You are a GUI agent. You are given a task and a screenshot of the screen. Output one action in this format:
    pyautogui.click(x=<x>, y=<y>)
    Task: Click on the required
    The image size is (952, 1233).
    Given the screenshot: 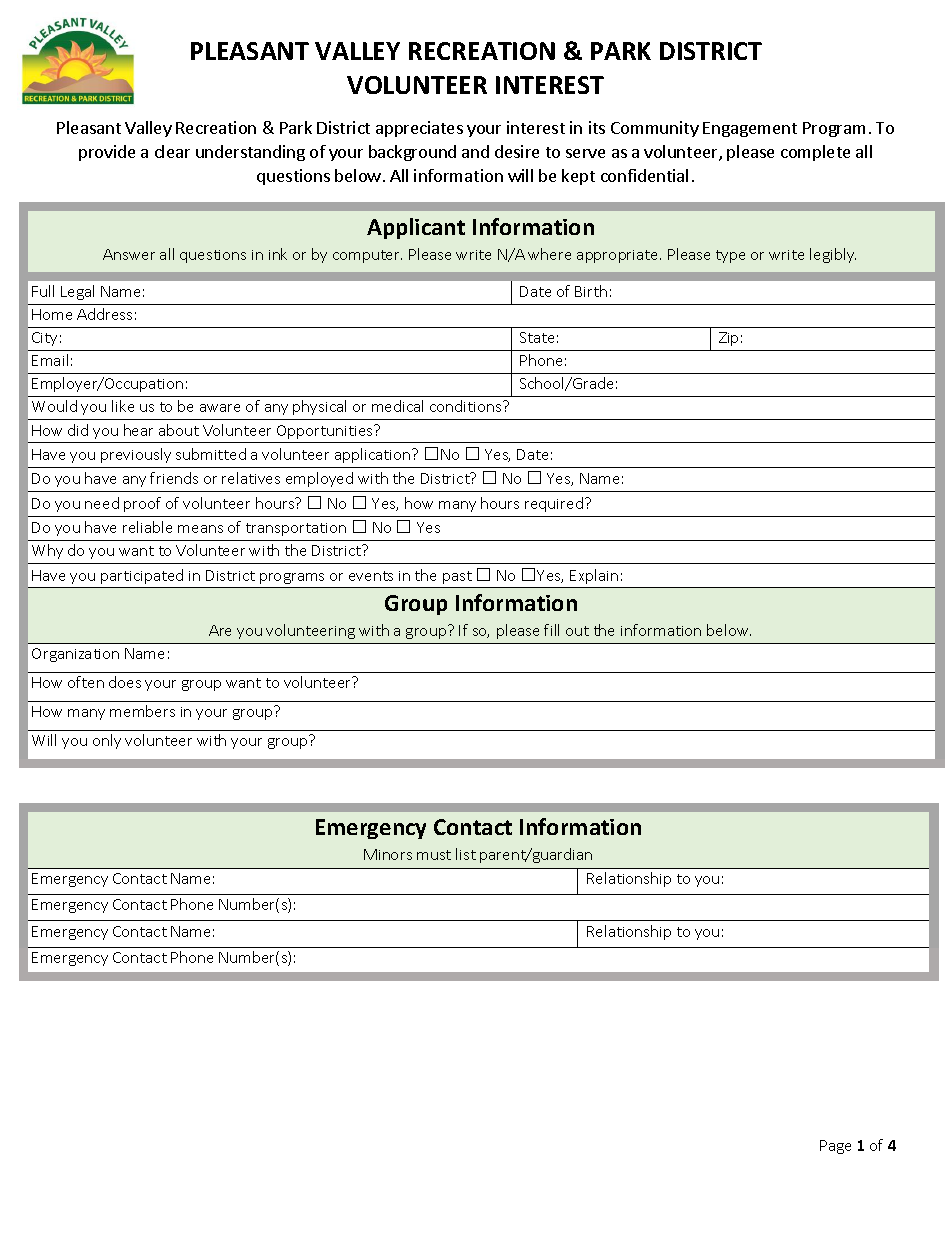 What is the action you would take?
    pyautogui.click(x=555, y=504)
